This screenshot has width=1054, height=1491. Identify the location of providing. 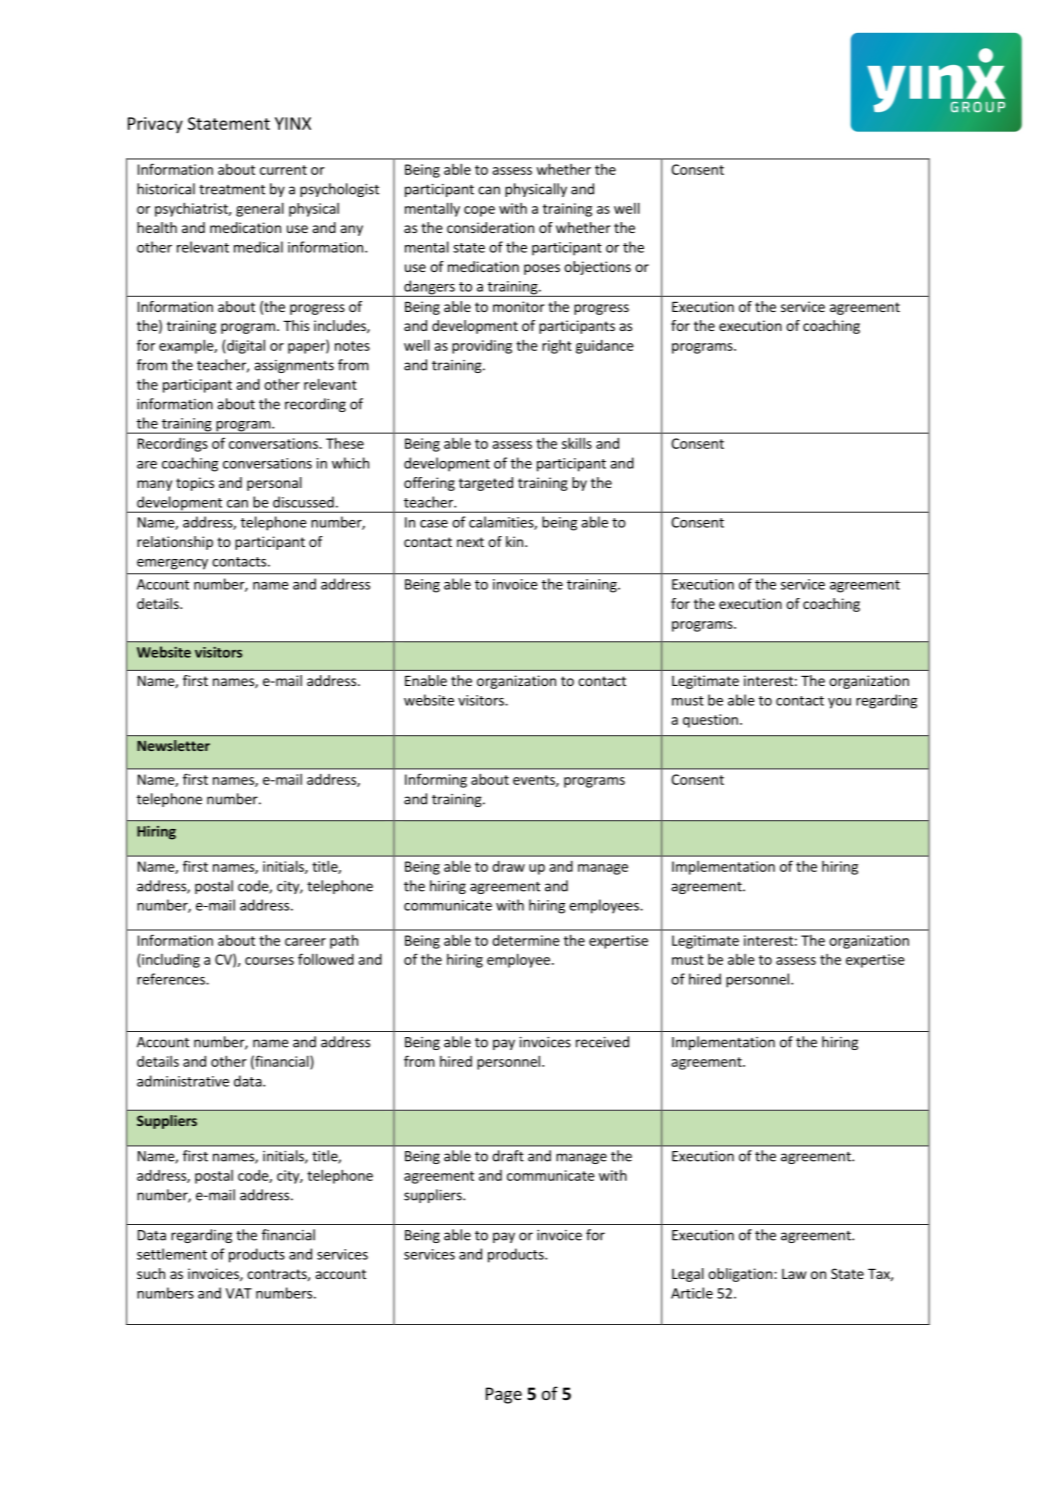
(482, 347).
